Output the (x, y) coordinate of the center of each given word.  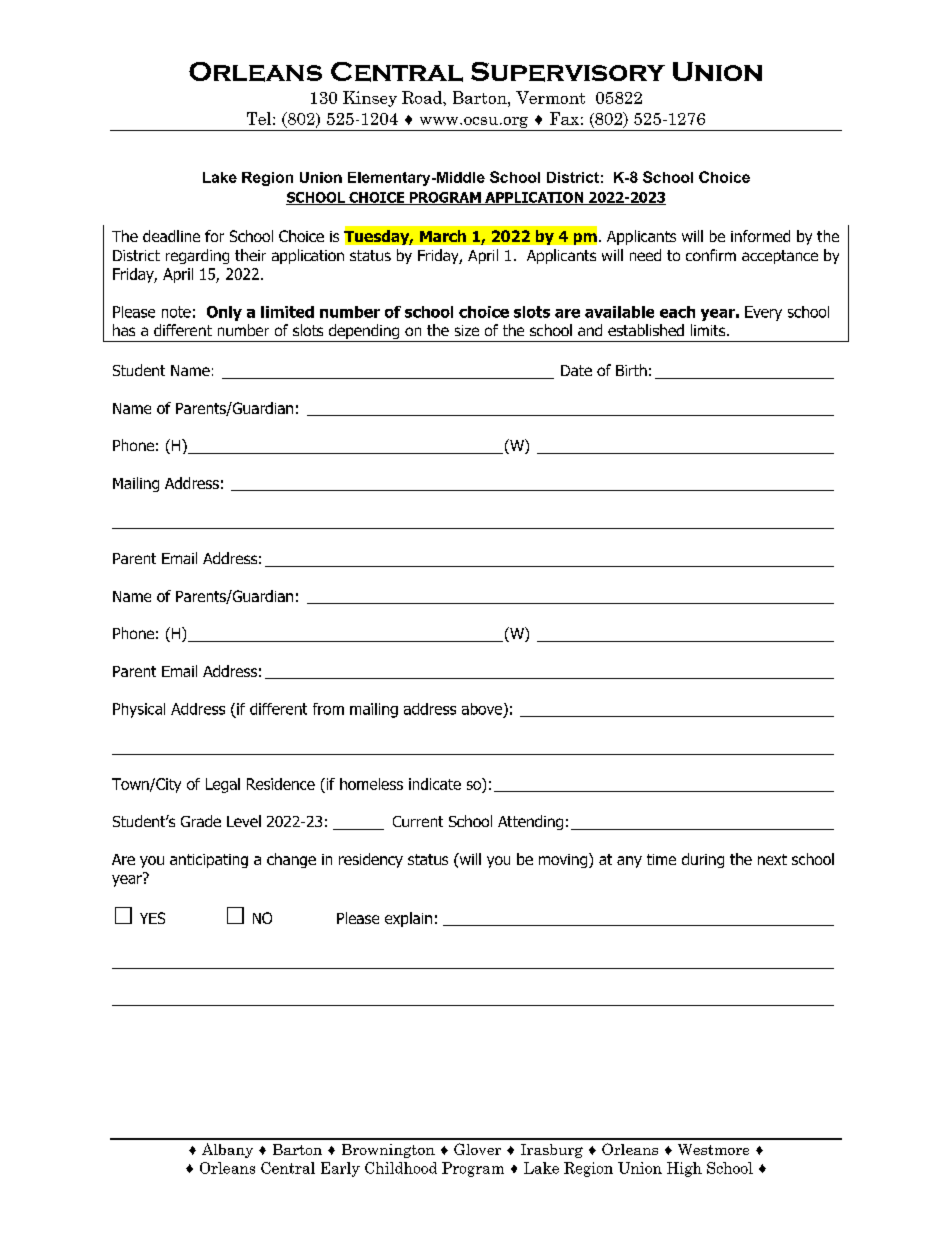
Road (423, 97)
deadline (171, 236)
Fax (564, 118)
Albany (227, 1150)
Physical (139, 710)
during (703, 860)
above (483, 710)
